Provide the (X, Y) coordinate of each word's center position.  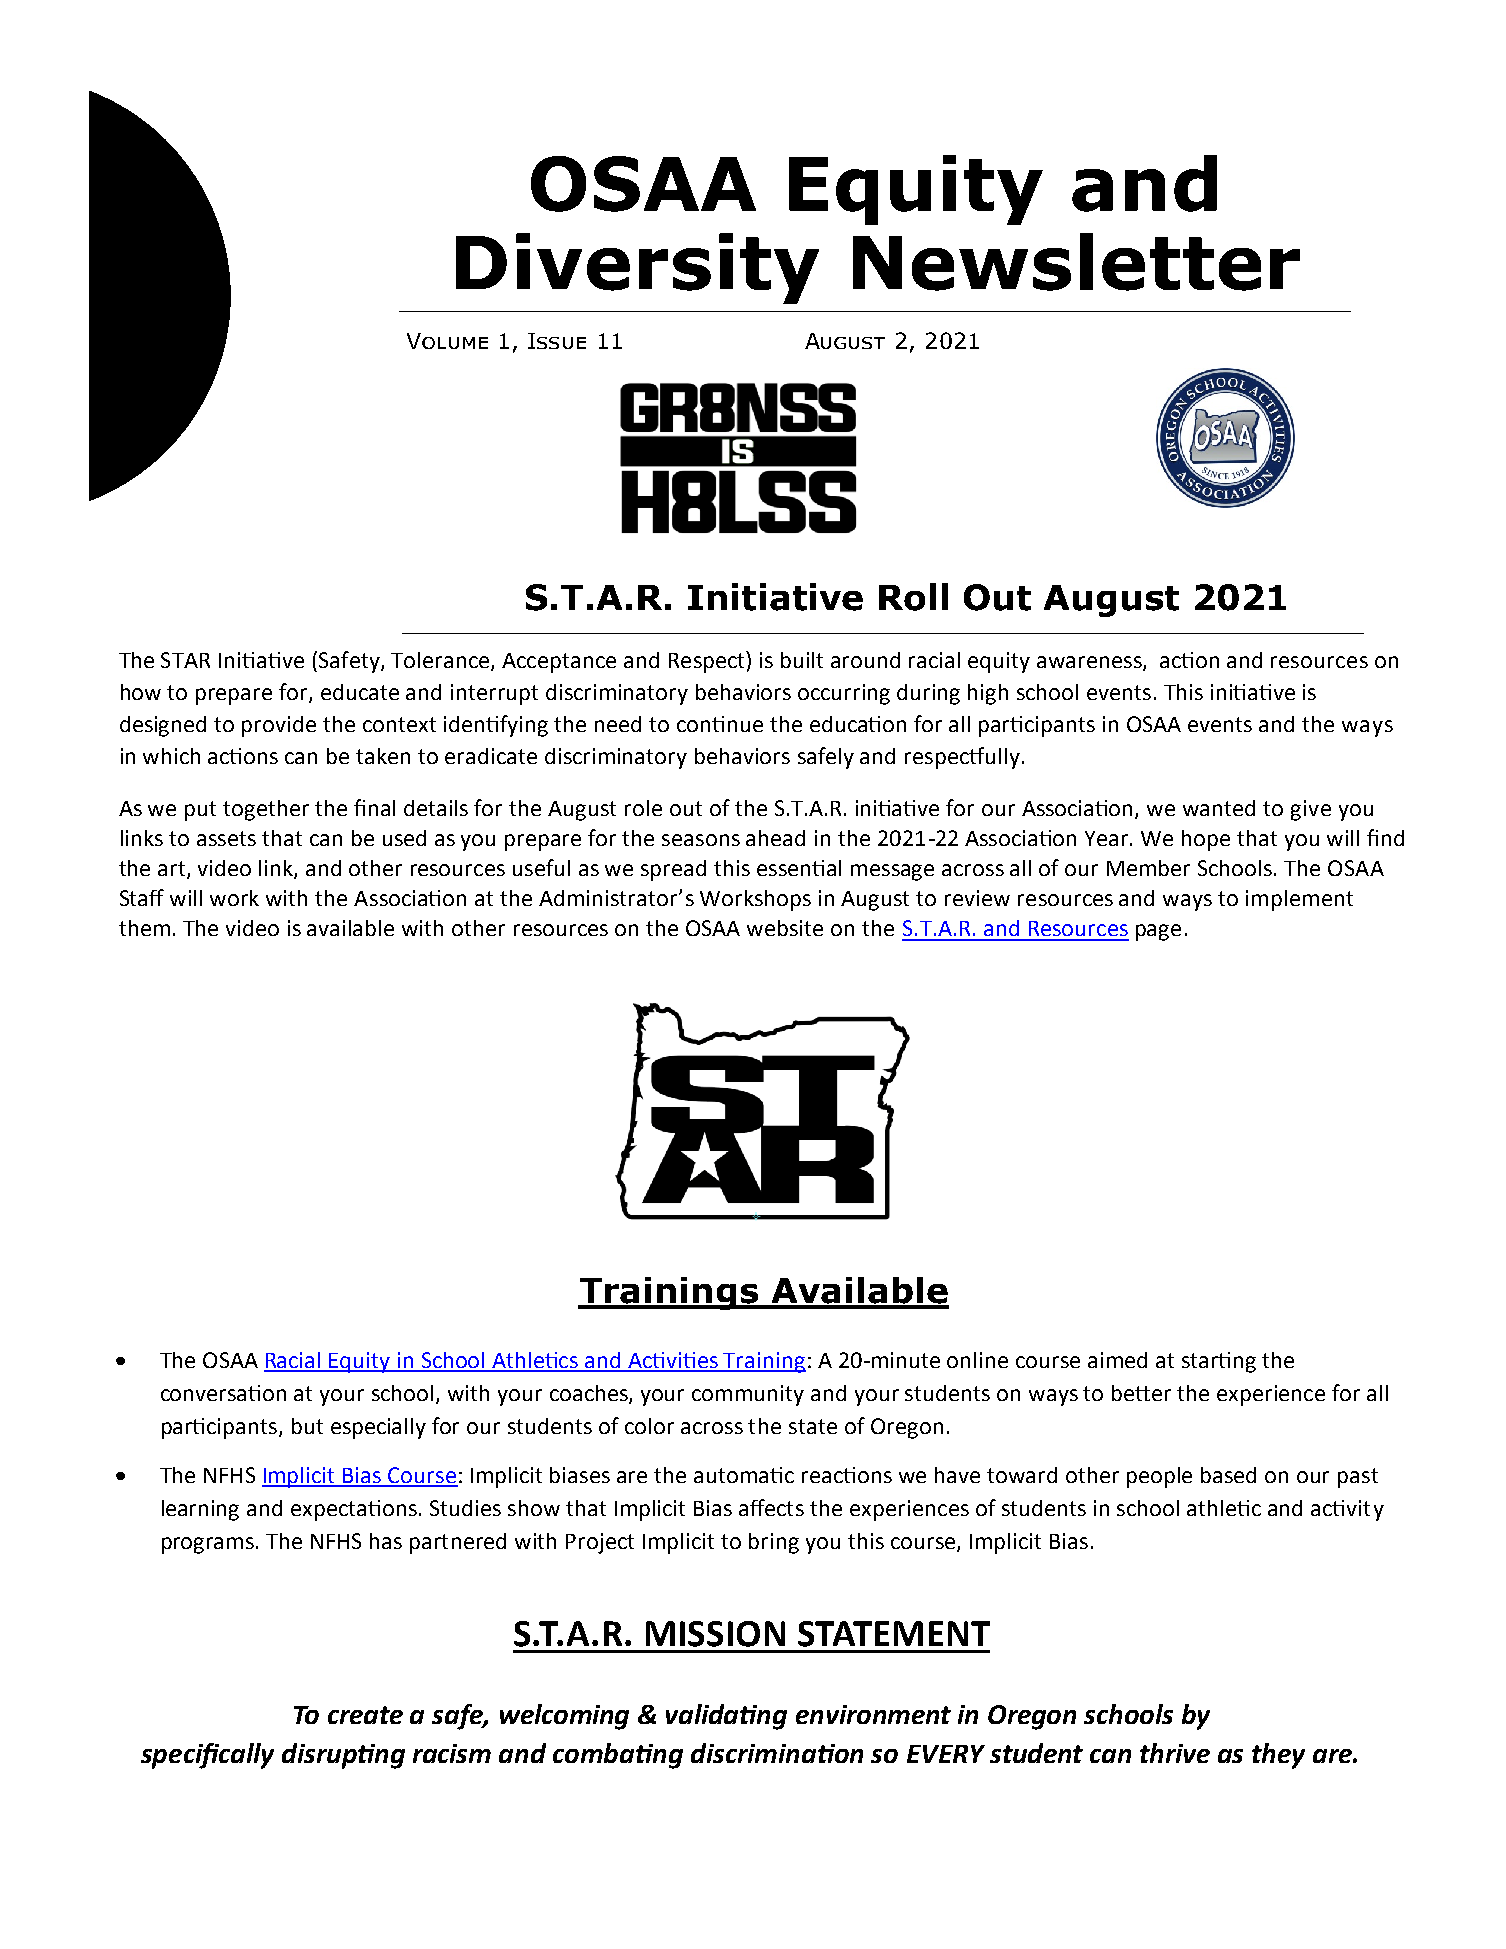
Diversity (637, 268)
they (1278, 1756)
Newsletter (1076, 262)
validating (726, 1717)
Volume (447, 341)
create (365, 1715)
